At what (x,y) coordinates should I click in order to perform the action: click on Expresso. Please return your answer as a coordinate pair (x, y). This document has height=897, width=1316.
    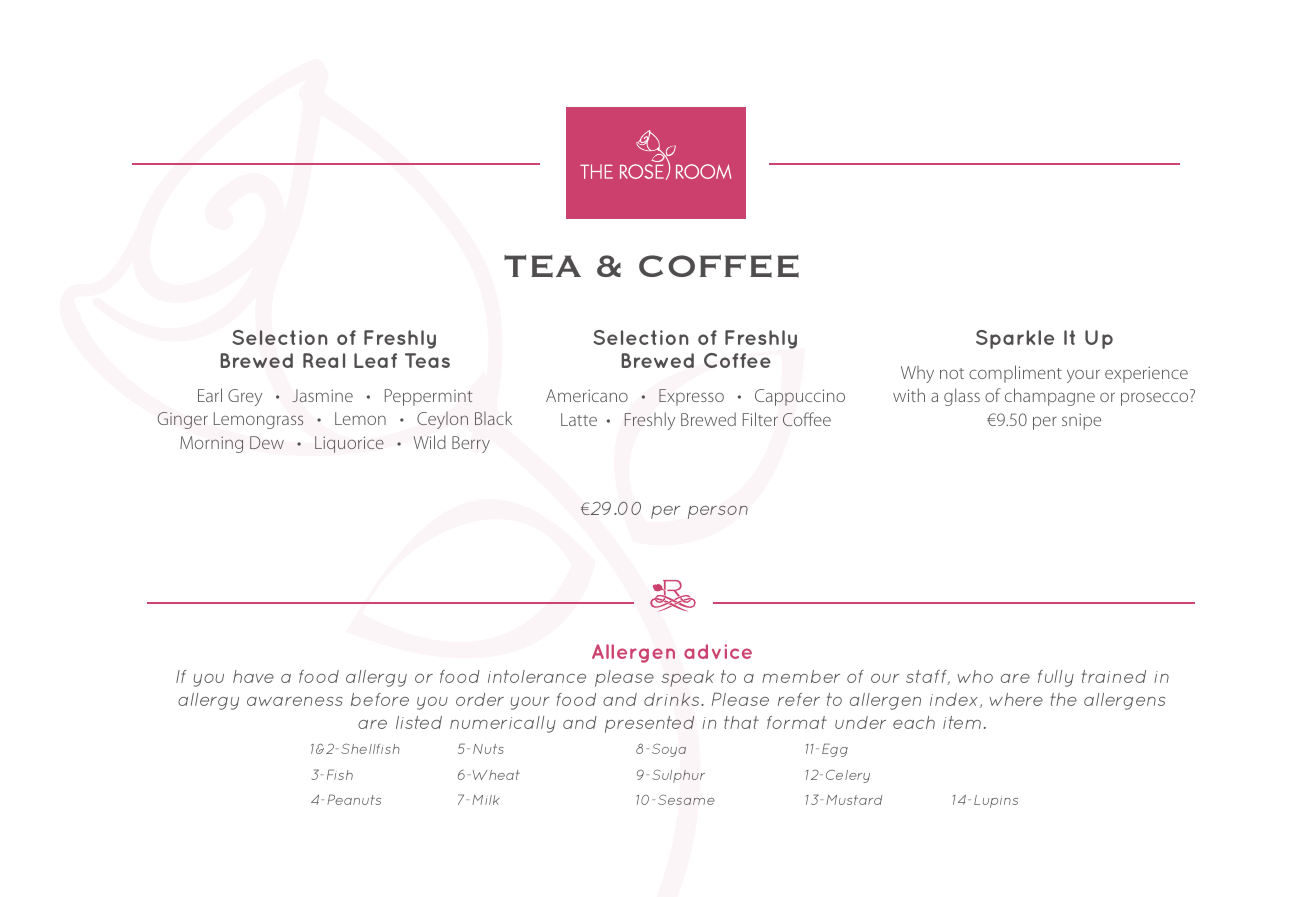
    Looking at the image, I should click on (691, 397).
